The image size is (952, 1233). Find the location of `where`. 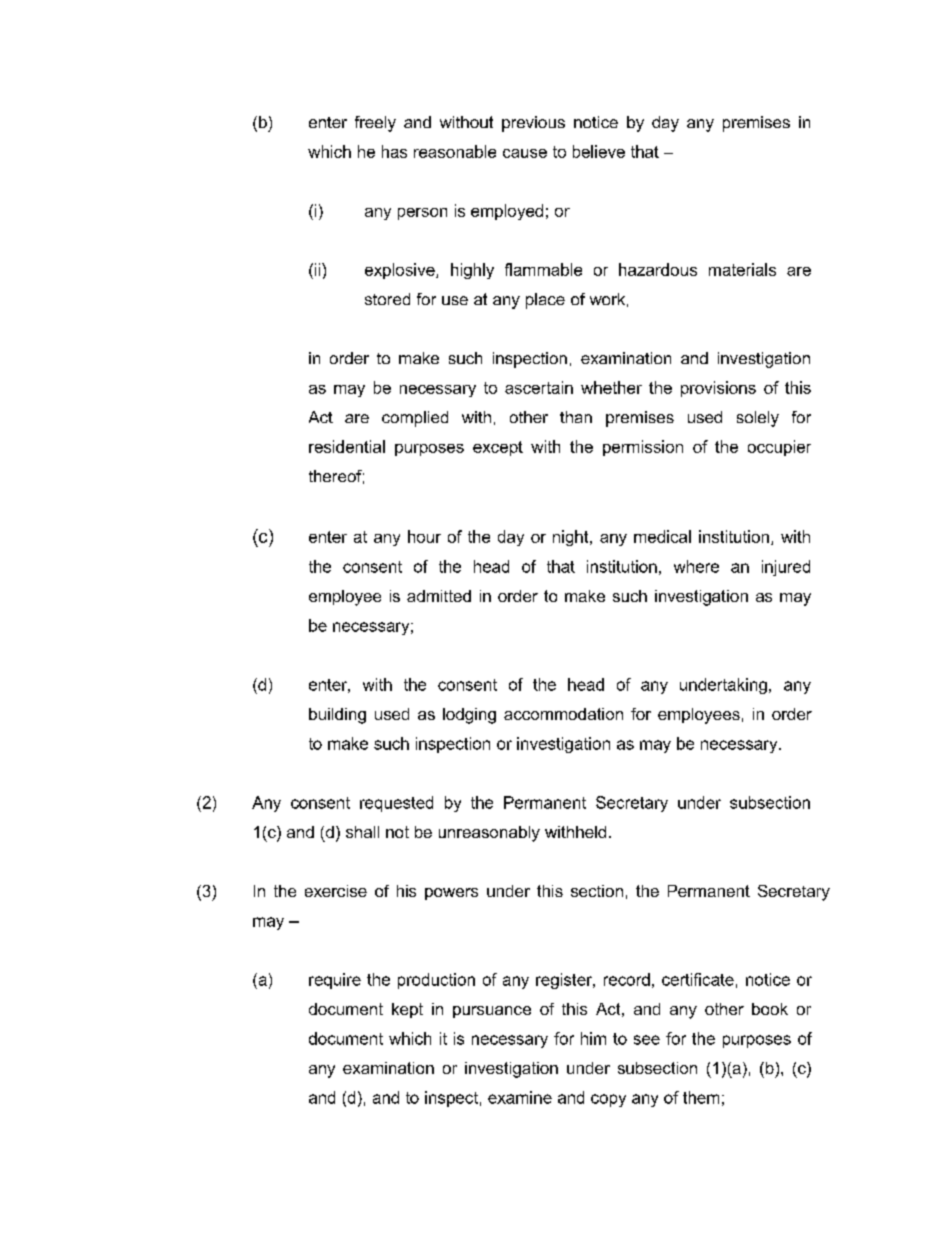

where is located at coordinates (696, 566).
